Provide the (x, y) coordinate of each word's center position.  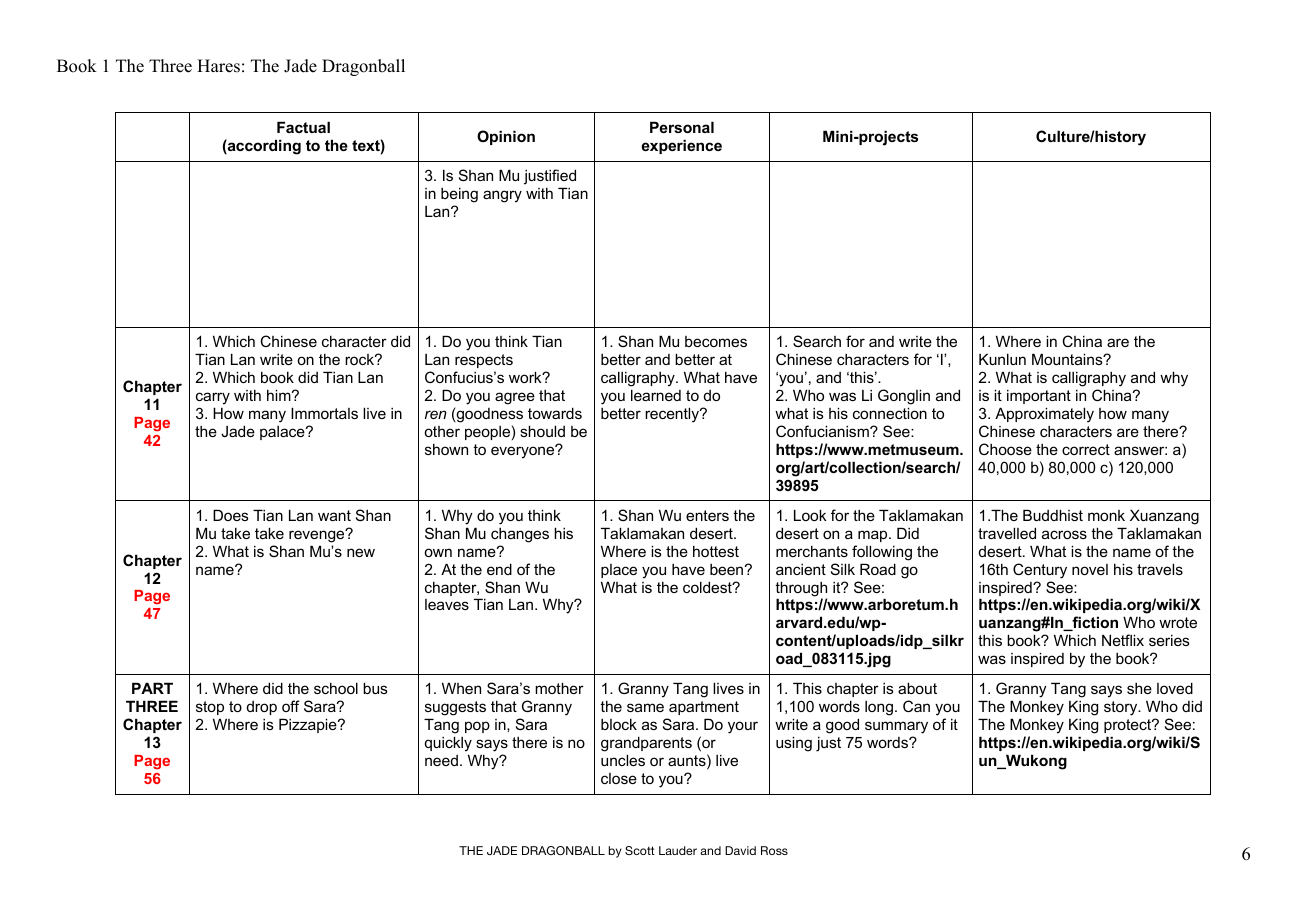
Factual (303, 127)
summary (896, 727)
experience (681, 146)
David (740, 850)
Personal (682, 127)
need (441, 760)
